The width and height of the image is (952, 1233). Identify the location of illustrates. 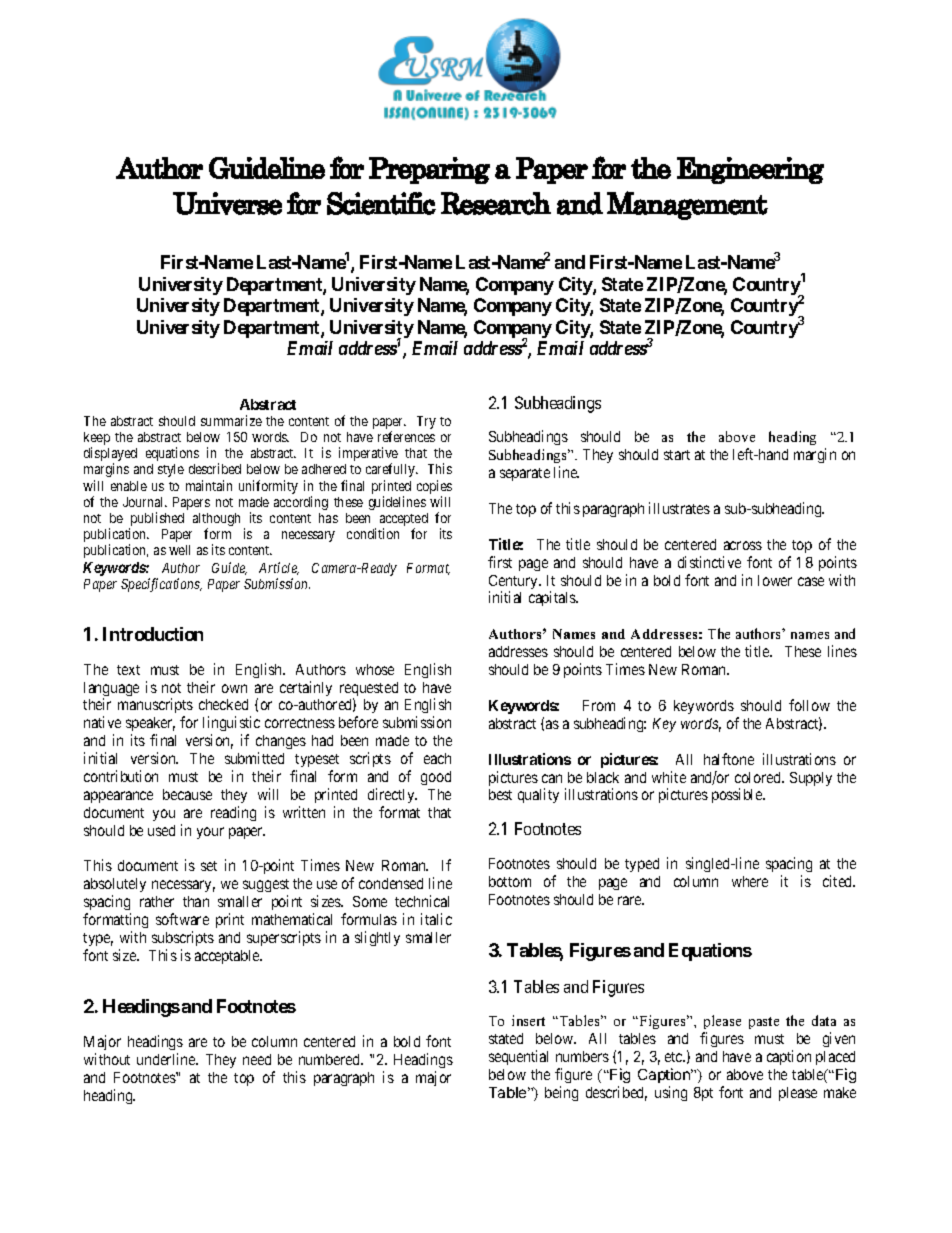
(679, 508).
